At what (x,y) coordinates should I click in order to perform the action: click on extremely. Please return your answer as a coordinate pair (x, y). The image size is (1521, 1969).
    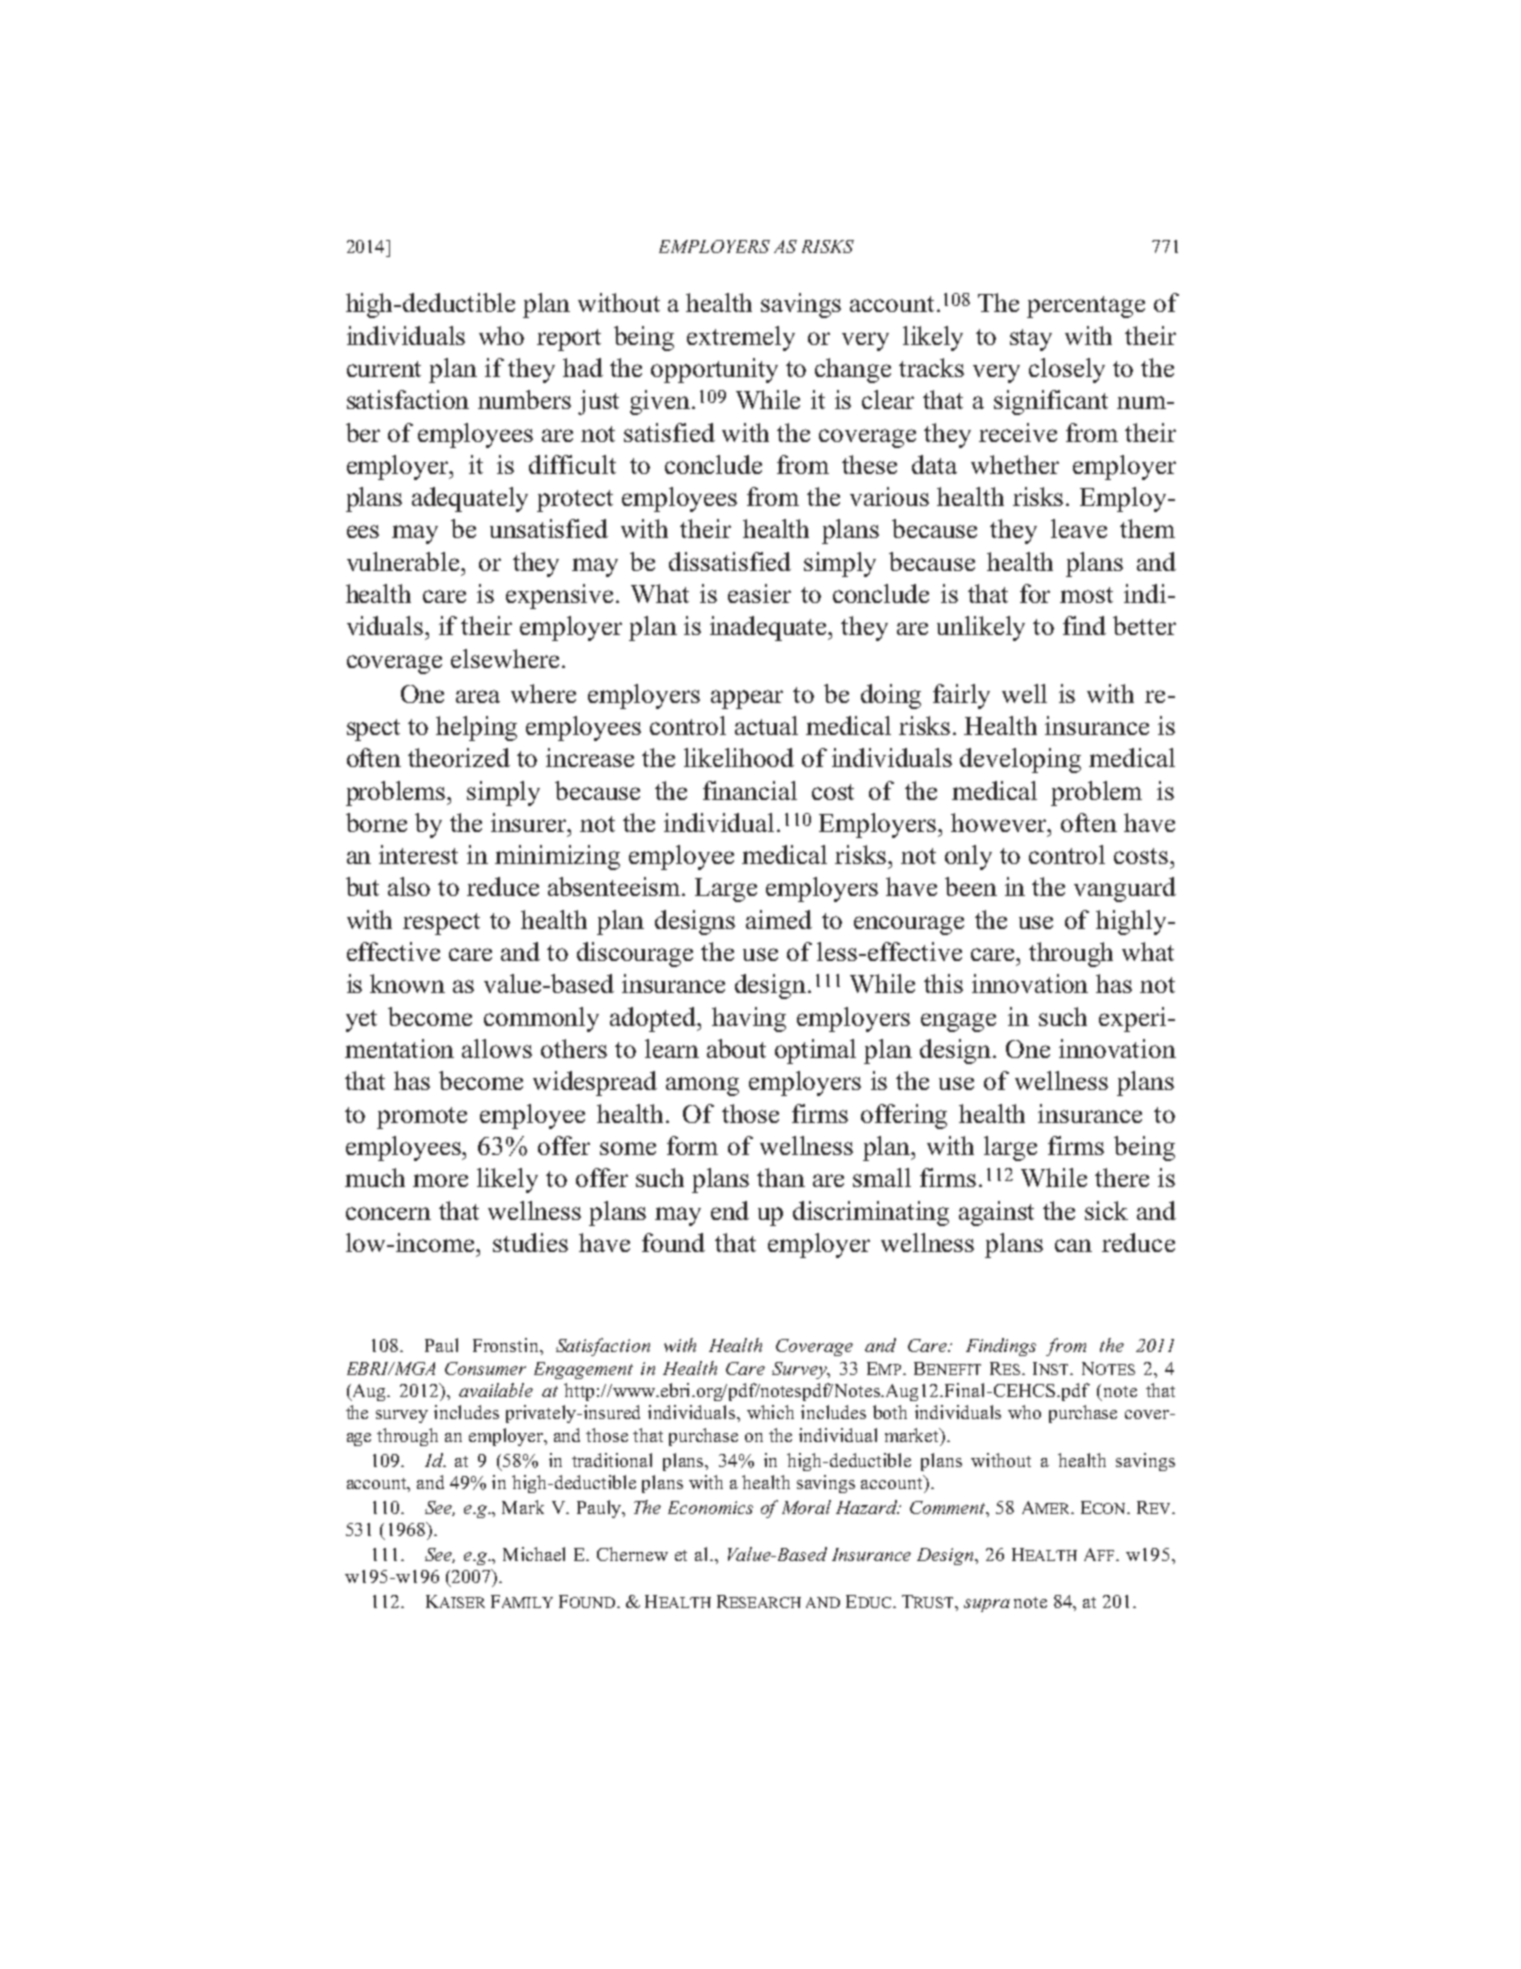
    Looking at the image, I should click on (741, 338).
